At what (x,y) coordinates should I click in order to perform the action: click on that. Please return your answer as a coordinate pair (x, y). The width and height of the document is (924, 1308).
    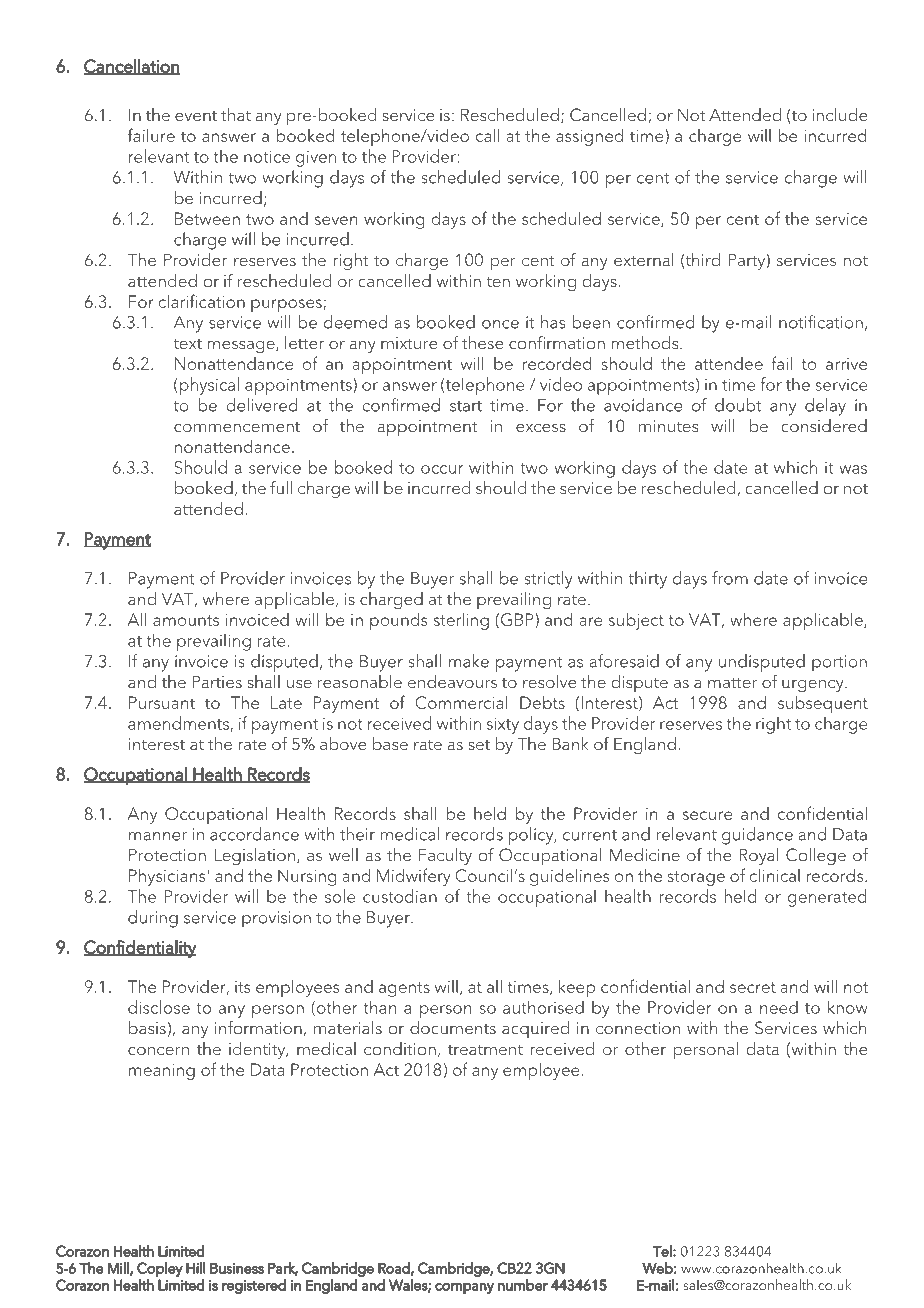
    Looking at the image, I should click on (236, 114).
